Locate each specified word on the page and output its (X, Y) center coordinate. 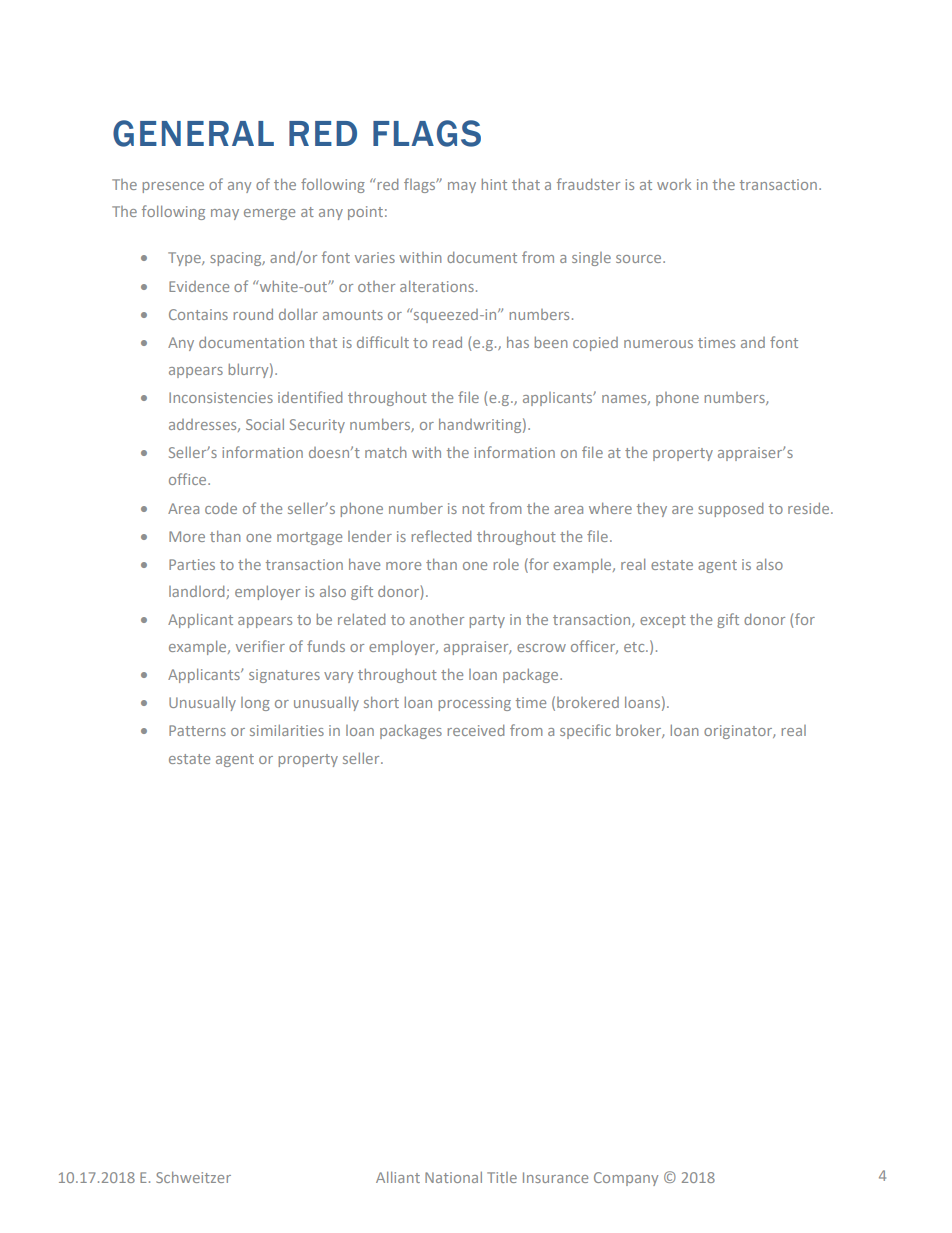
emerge (269, 214)
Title (502, 1177)
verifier (260, 646)
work (674, 184)
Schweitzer (193, 1177)
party (487, 621)
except (663, 621)
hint (494, 184)
